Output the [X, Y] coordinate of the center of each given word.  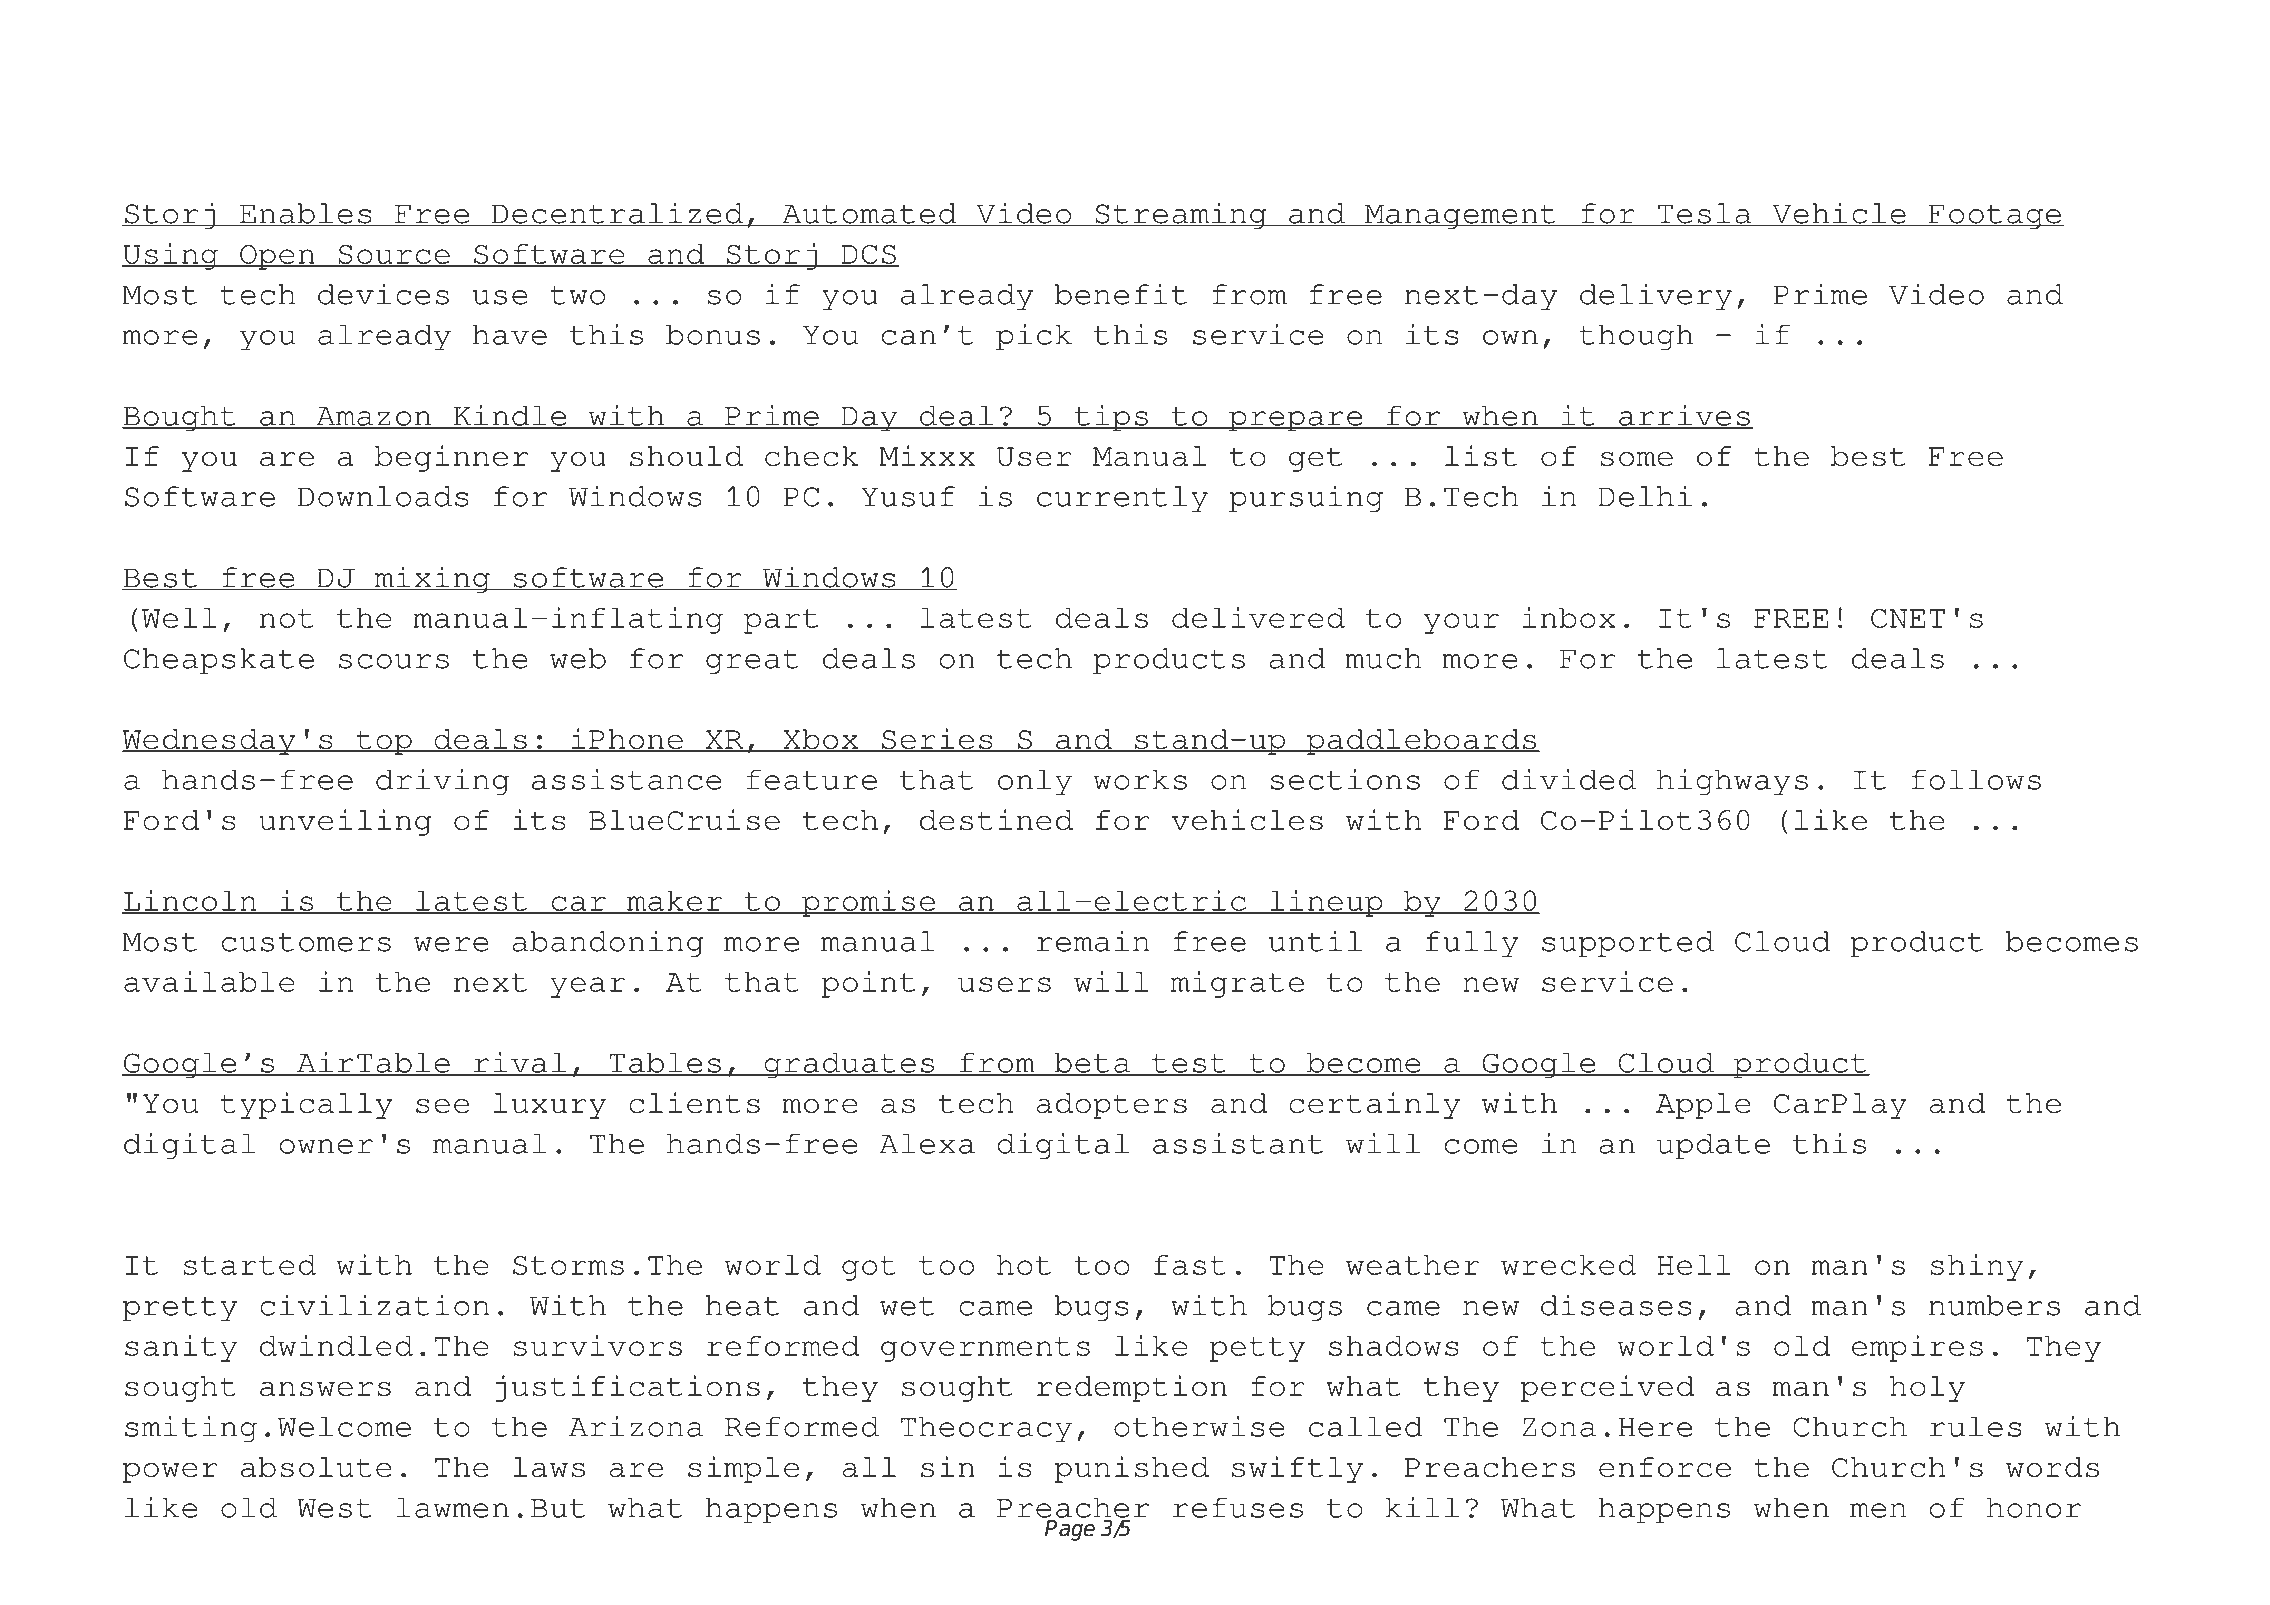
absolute [316, 1467]
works [1140, 779]
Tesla [1705, 214]
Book [287, 65]
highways [1732, 782]
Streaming [1181, 215]
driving [442, 782]
